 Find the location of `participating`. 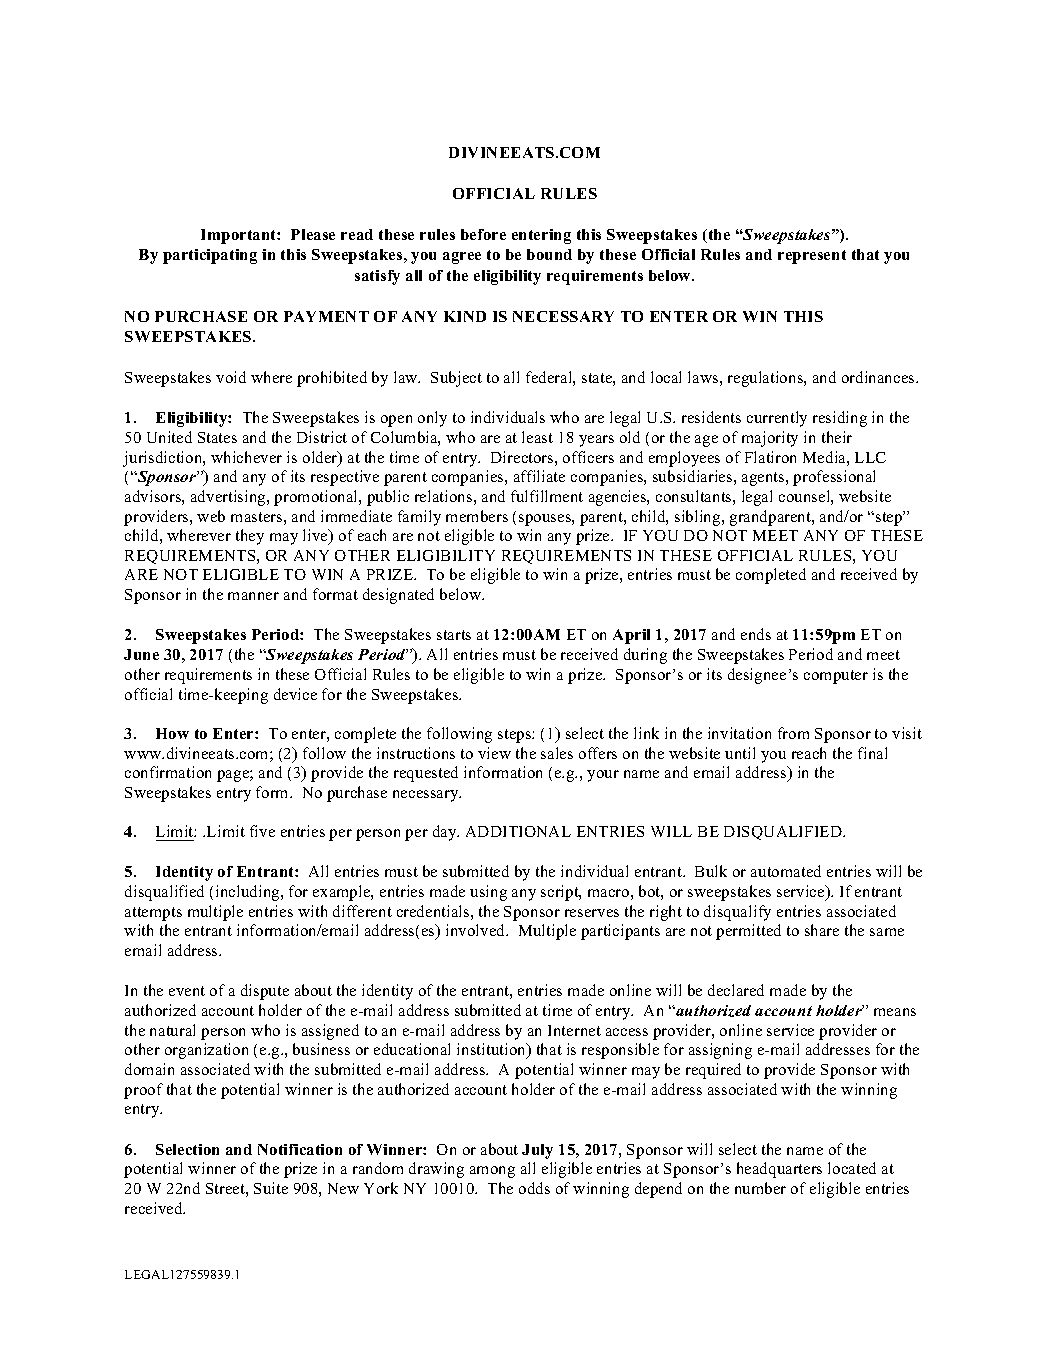

participating is located at coordinates (210, 256).
